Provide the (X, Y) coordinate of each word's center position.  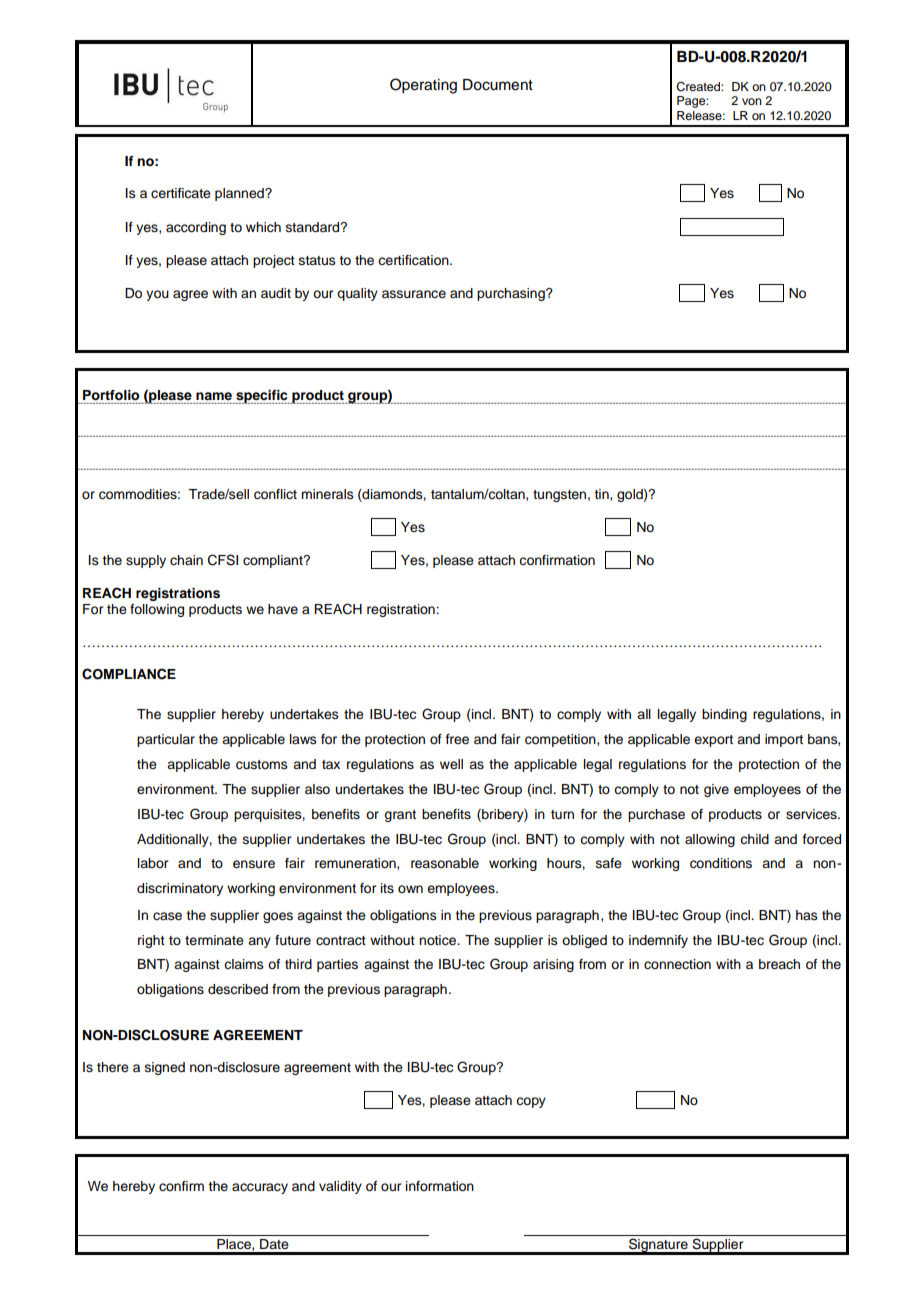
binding (724, 715)
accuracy (260, 1188)
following (157, 610)
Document (498, 85)
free (457, 739)
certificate (181, 193)
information (440, 1186)
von (752, 101)
